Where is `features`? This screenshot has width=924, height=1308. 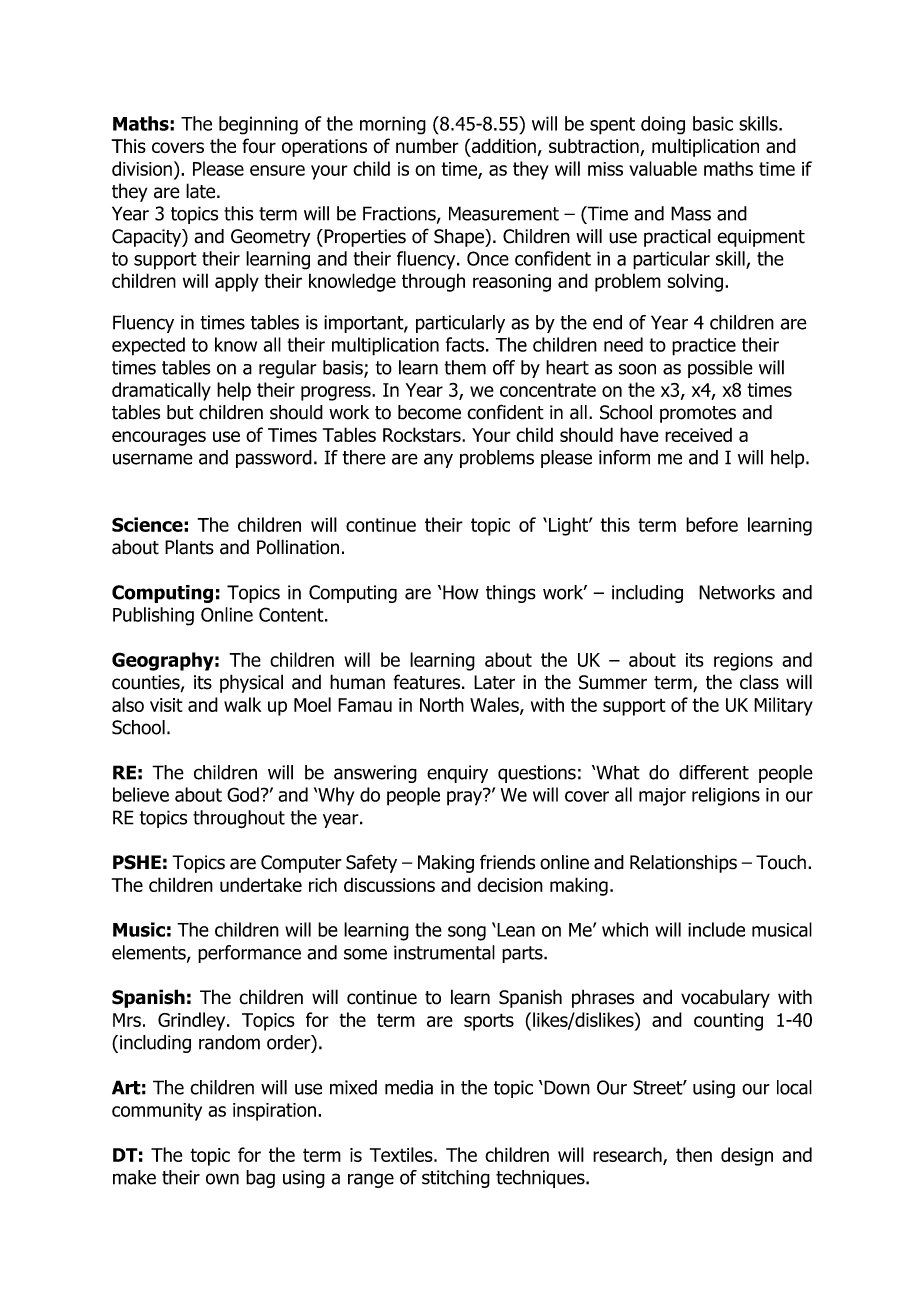
features is located at coordinates (426, 682).
